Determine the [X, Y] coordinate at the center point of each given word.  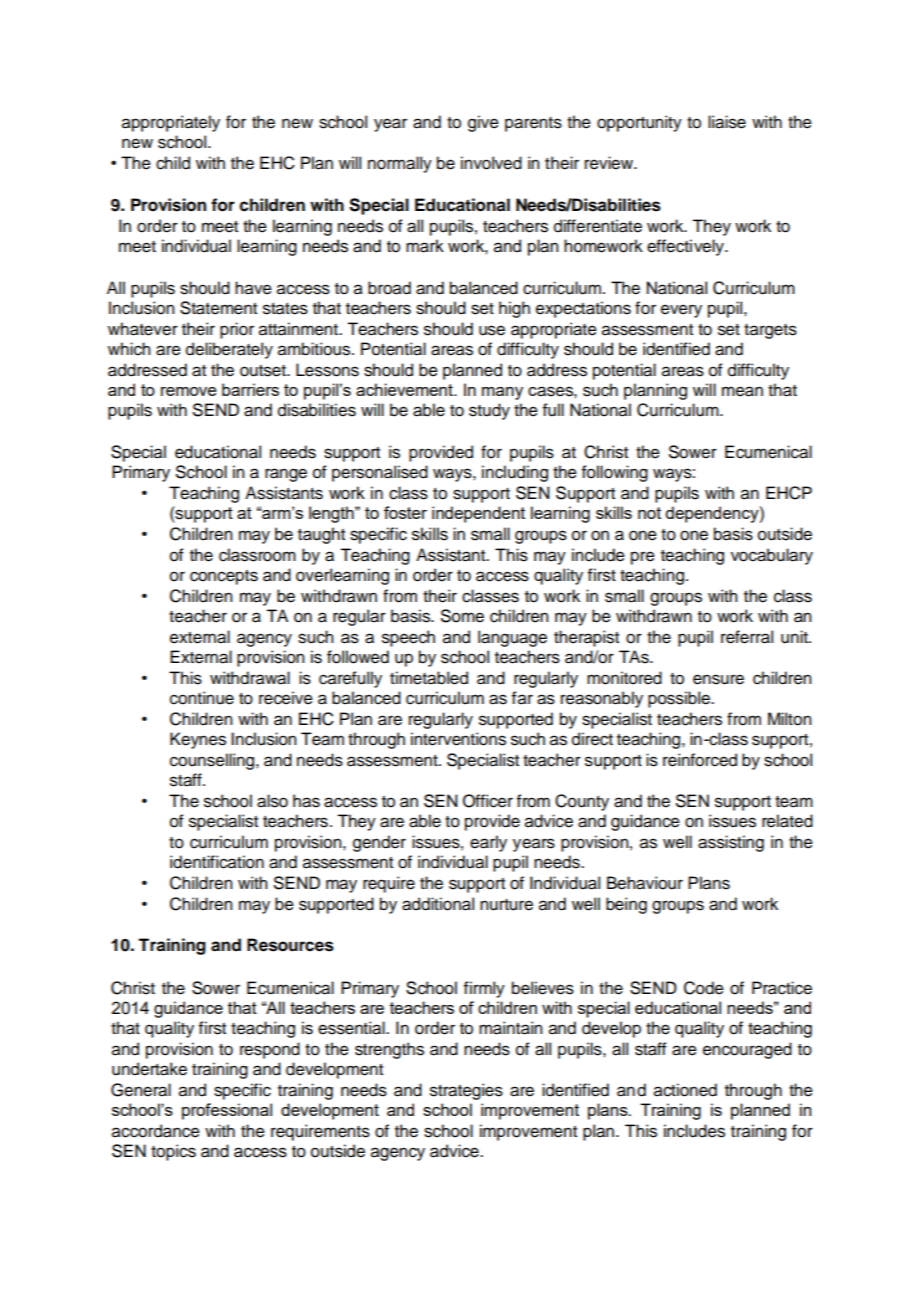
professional [227, 1111]
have [253, 288]
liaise [727, 122]
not [649, 513]
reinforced [700, 760]
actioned [685, 1090]
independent [478, 514]
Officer [488, 801]
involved [491, 163]
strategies [466, 1091]
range [286, 475]
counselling [213, 761]
